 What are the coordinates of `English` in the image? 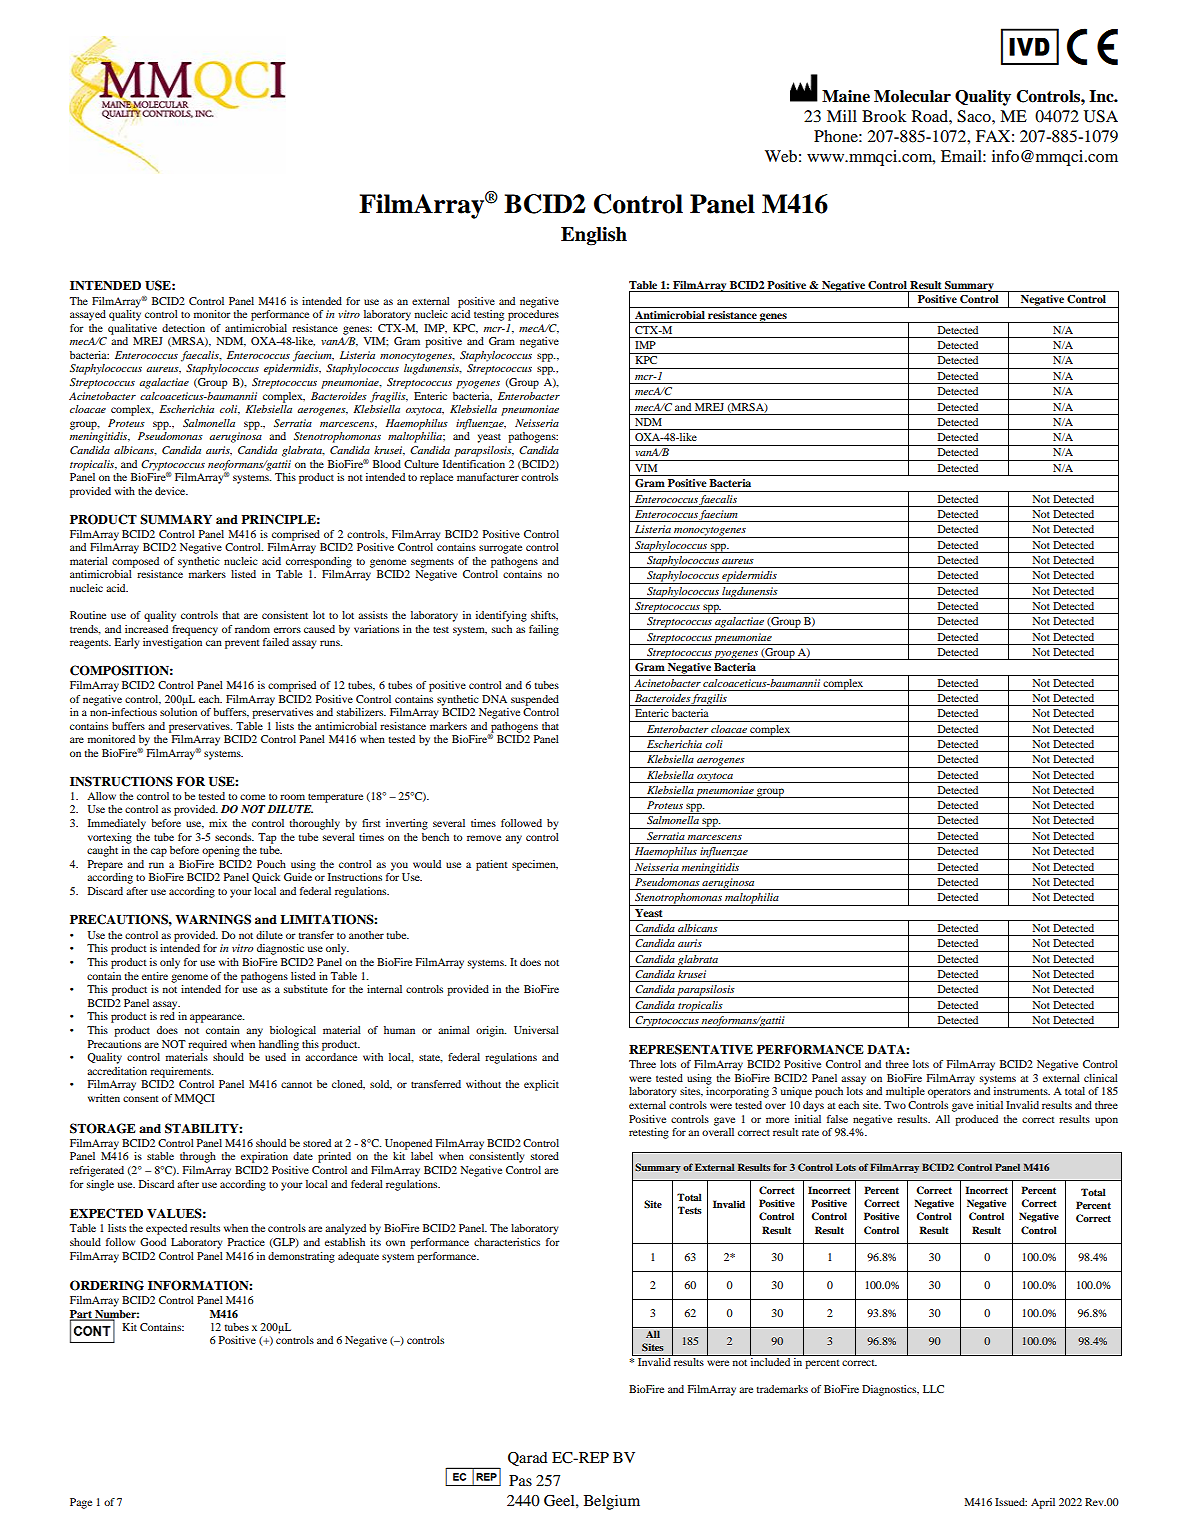 It's located at (594, 236).
